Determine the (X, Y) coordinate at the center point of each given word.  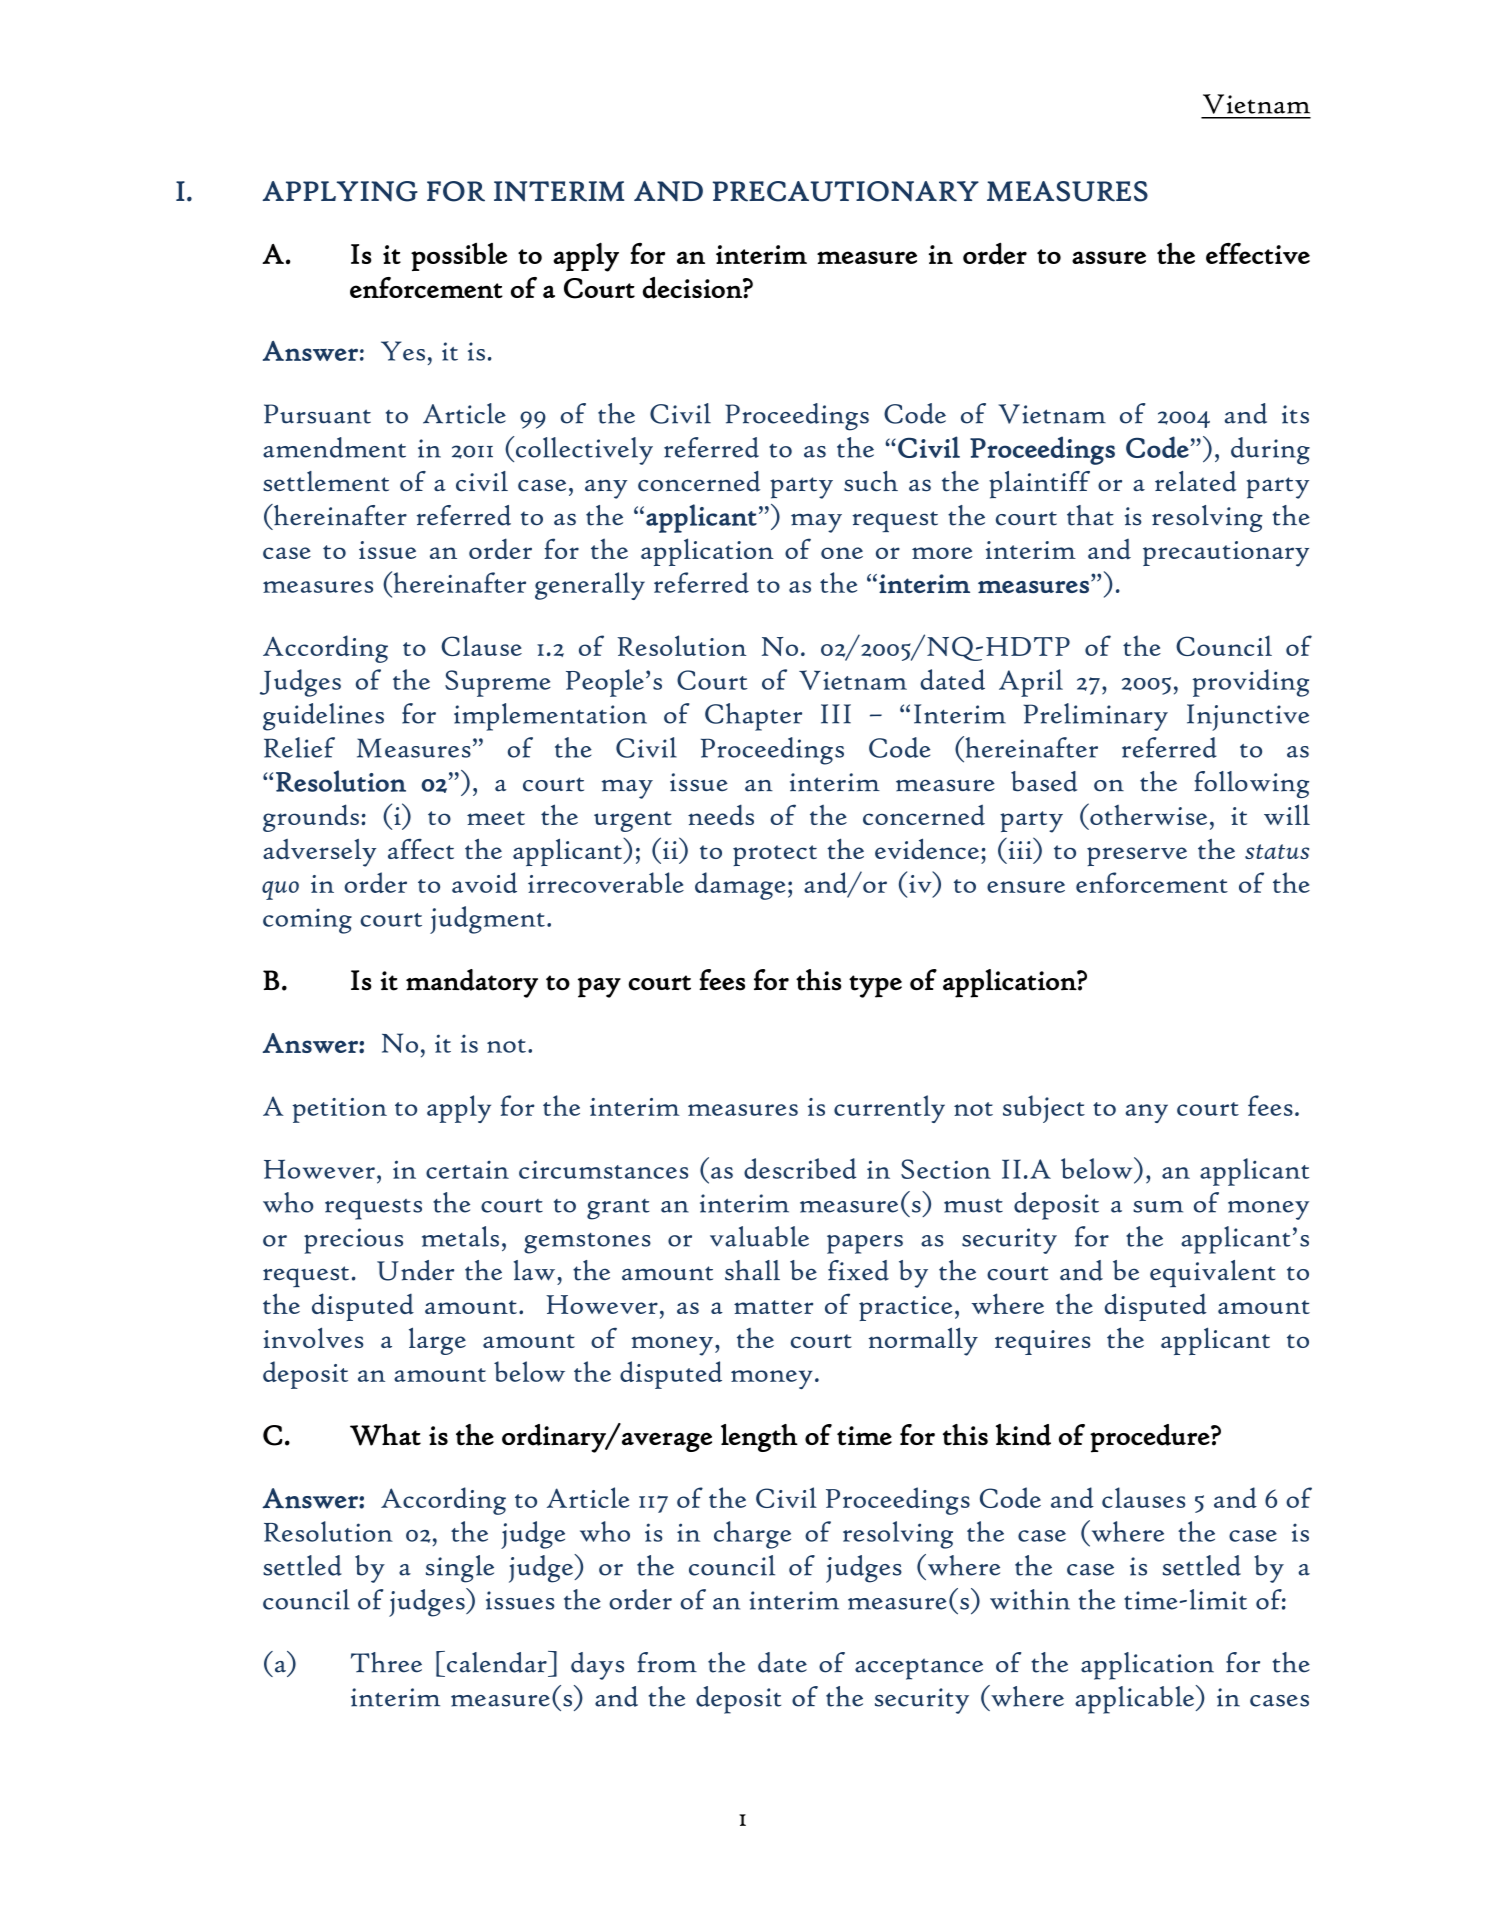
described (800, 1168)
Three (386, 1662)
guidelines (323, 717)
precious (353, 1241)
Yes (403, 351)
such (871, 481)
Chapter (753, 717)
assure (1109, 257)
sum (1158, 1207)
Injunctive (1248, 717)
